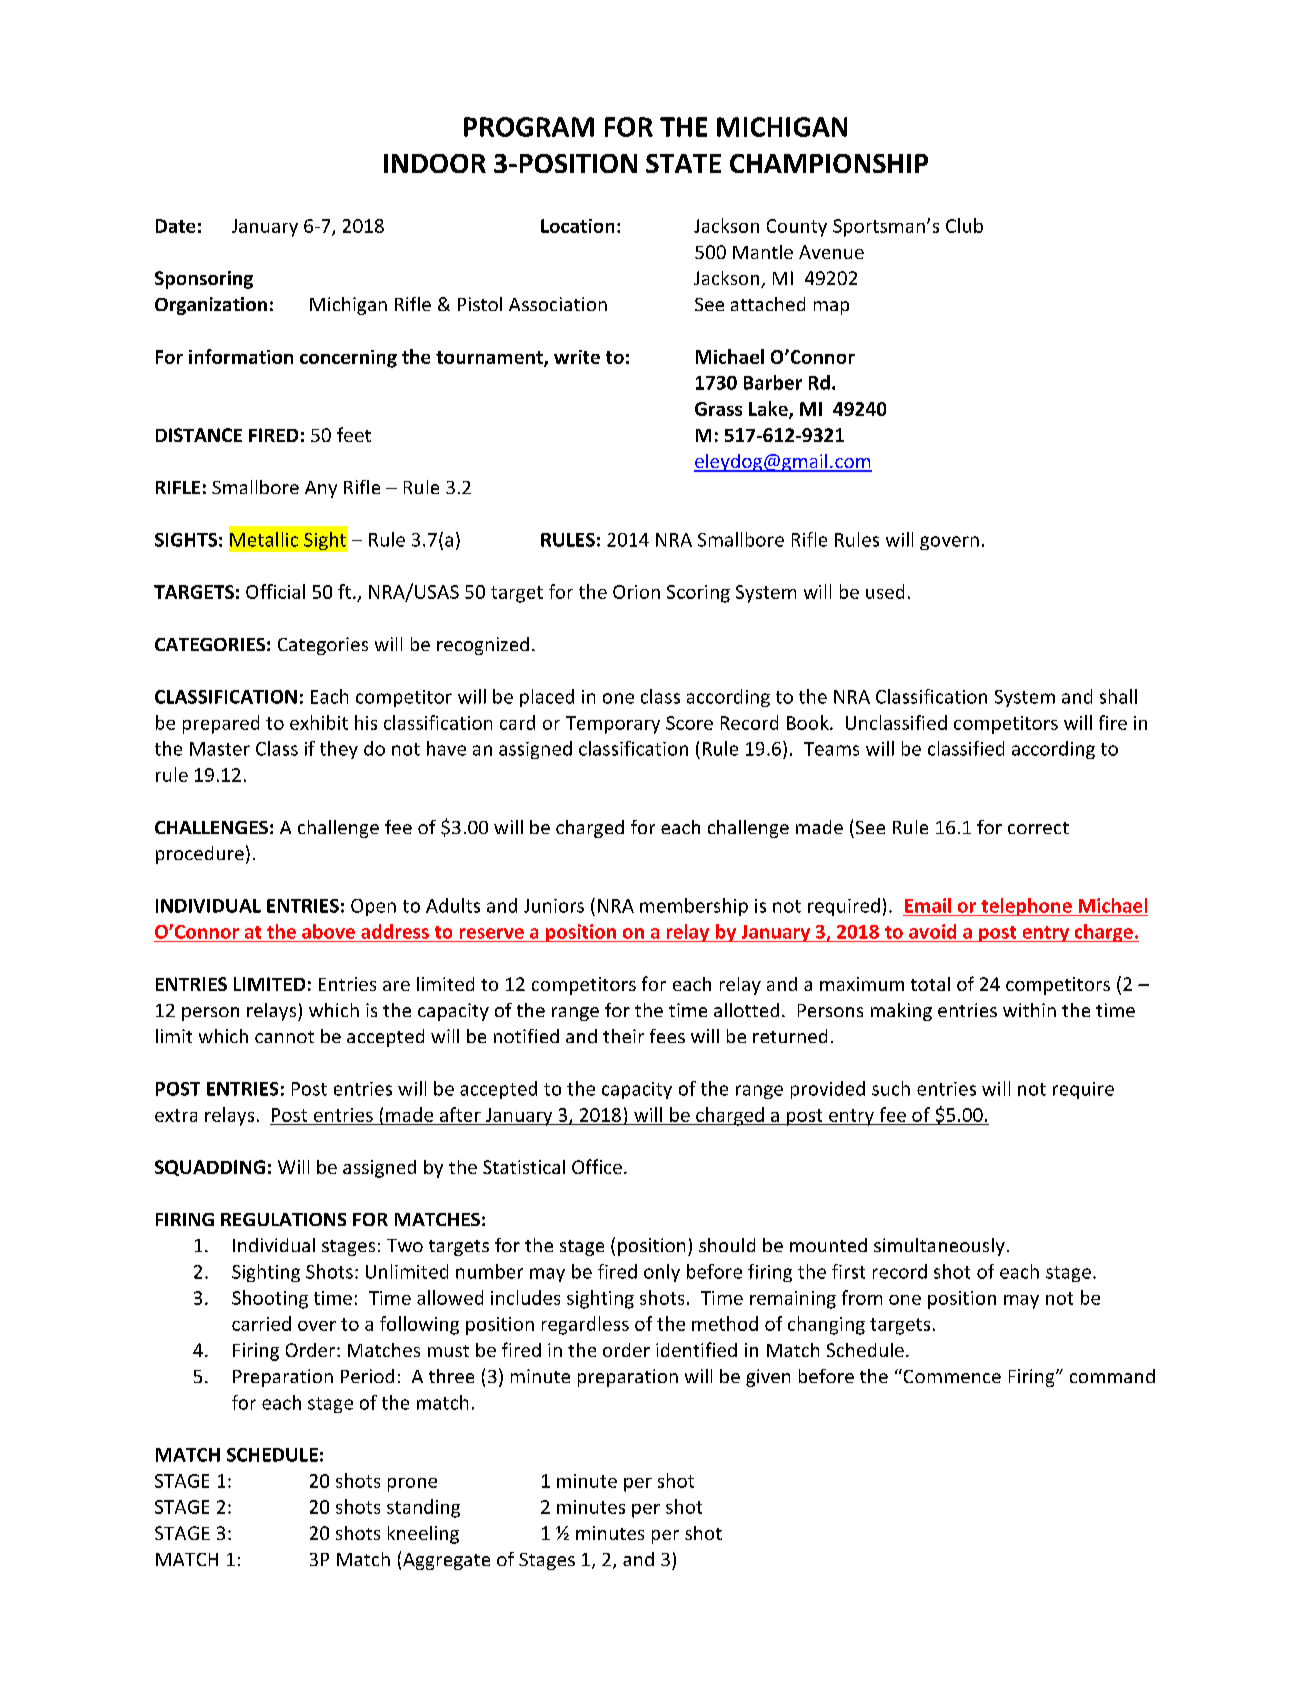 The image size is (1311, 1696). I want to click on membership, so click(694, 907).
